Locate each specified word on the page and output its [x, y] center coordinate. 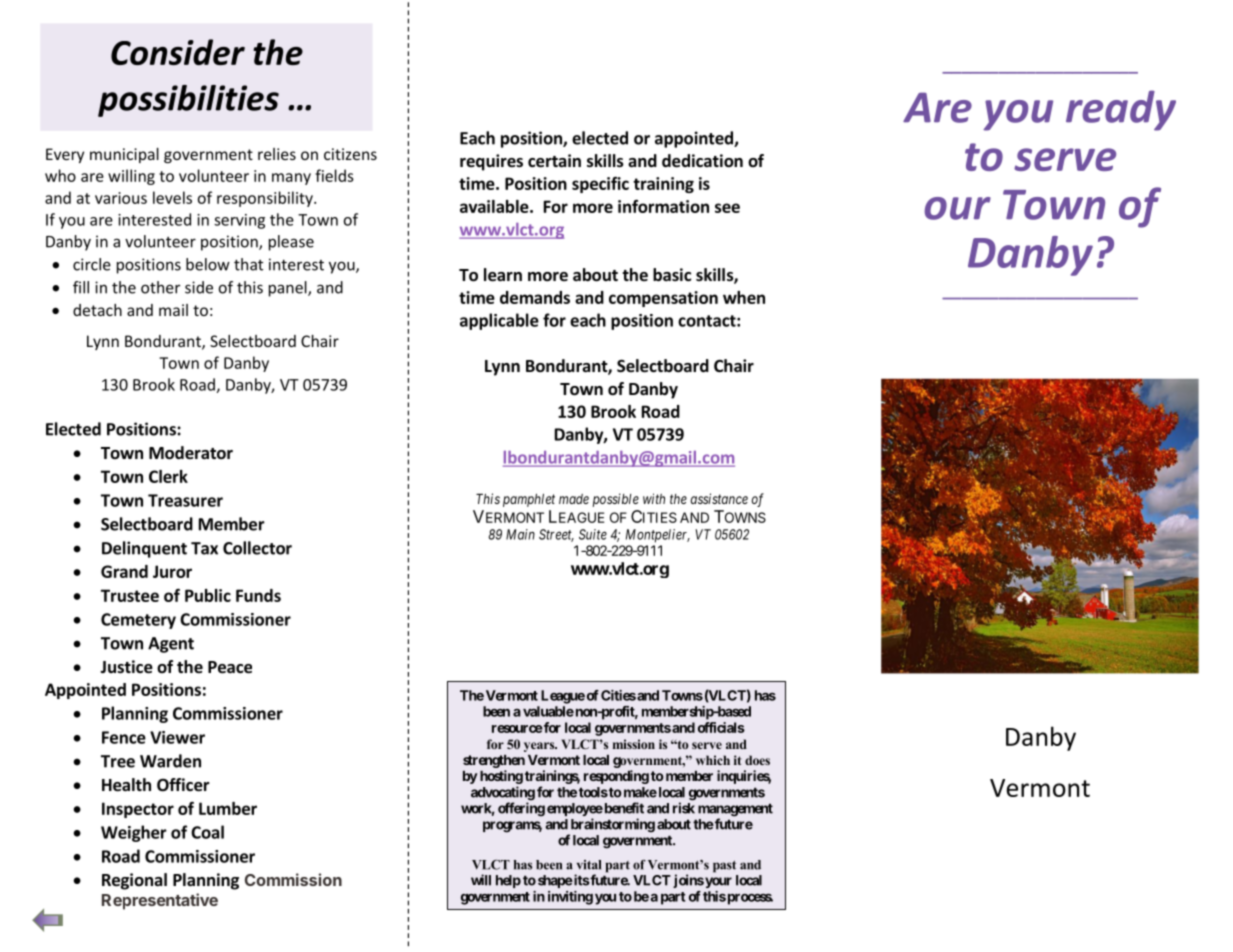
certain [554, 161]
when [744, 297]
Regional [134, 881]
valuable [548, 711]
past [724, 867]
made [574, 499]
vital [589, 865]
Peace [230, 667]
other [160, 287]
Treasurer [185, 500]
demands [535, 297]
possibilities [188, 101]
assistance [719, 498]
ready [1121, 110]
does [757, 760]
